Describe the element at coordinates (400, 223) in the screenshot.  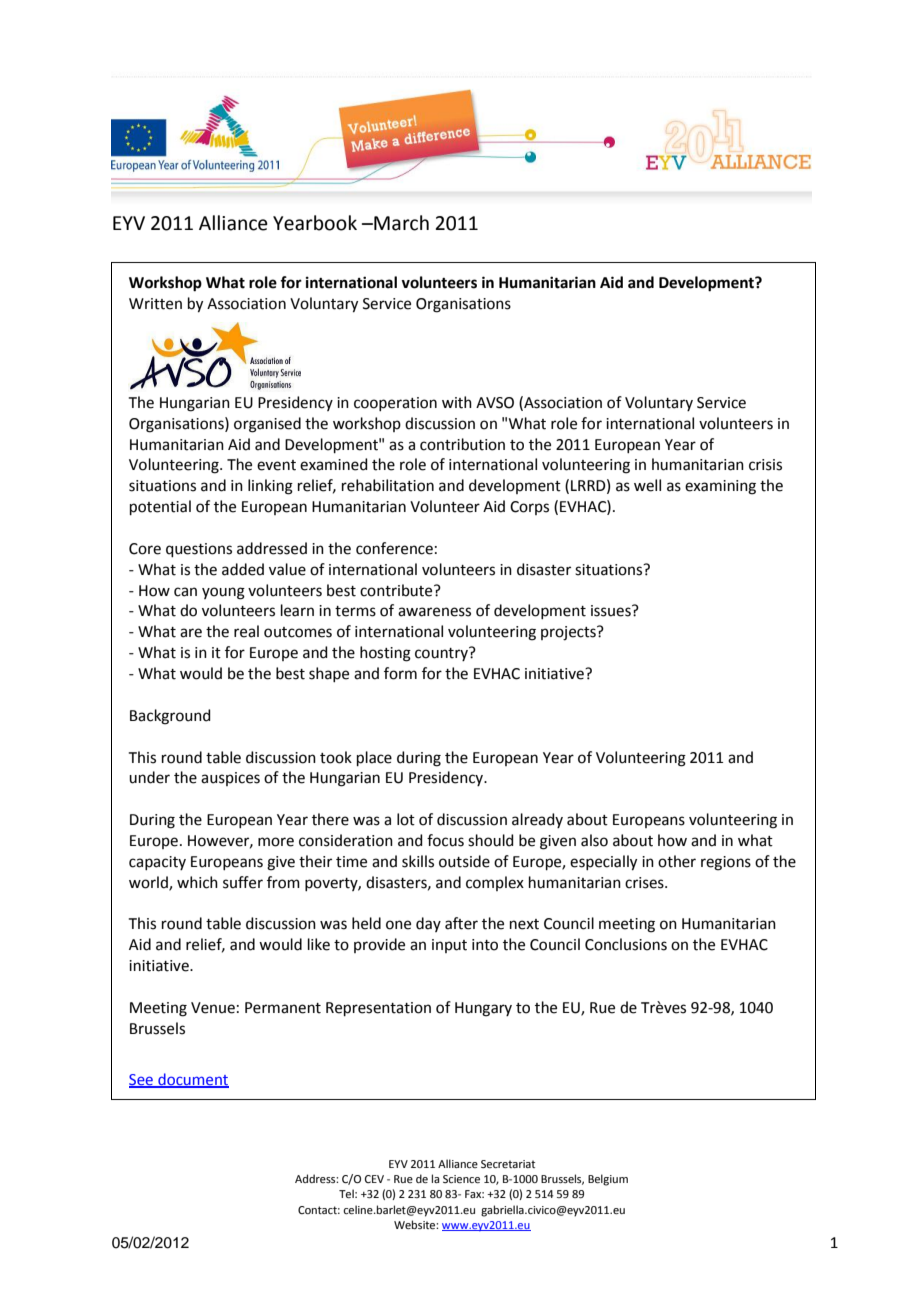
I see `March` at that location.
